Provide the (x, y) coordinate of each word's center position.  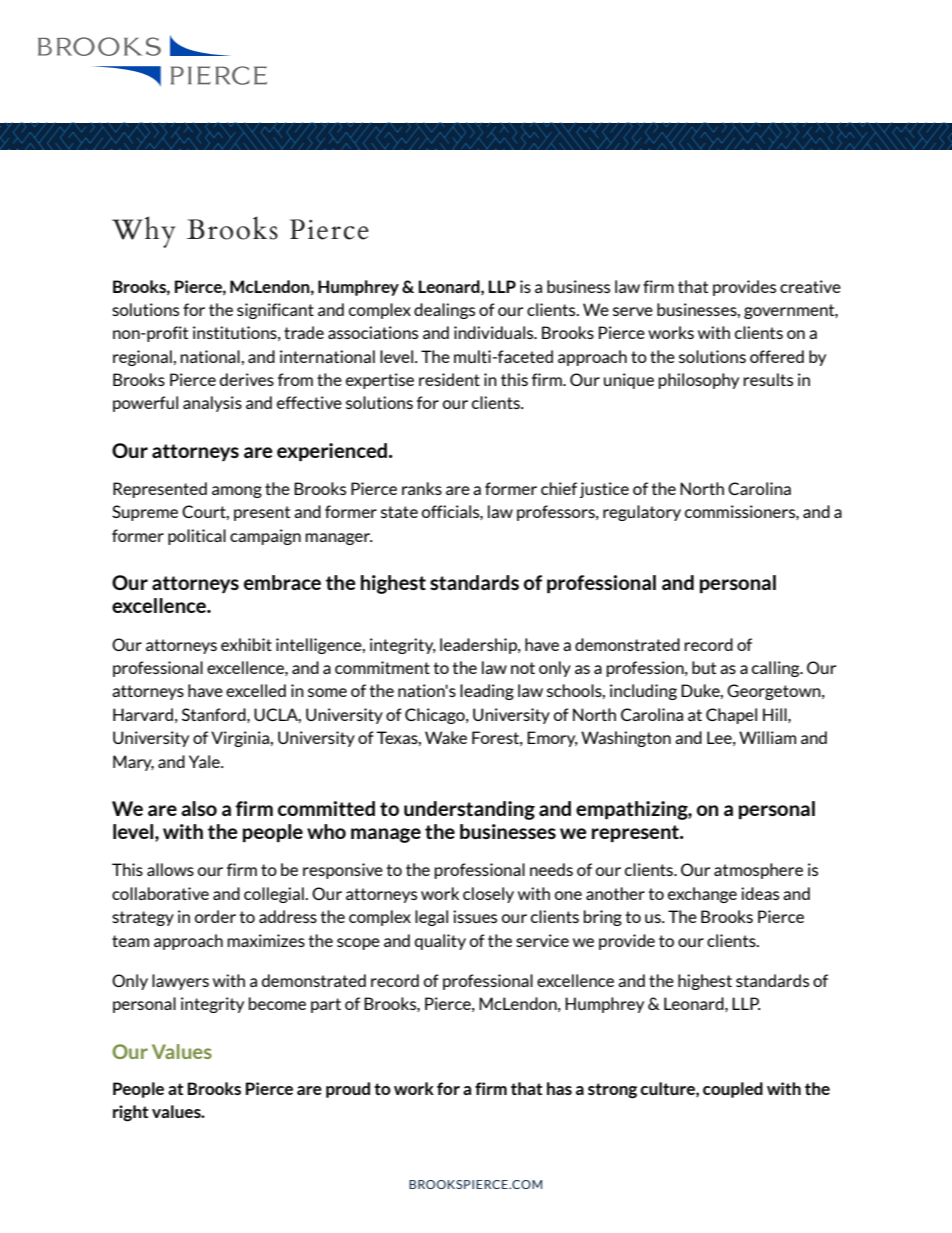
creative (810, 286)
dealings (444, 311)
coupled (733, 1090)
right (130, 1113)
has (559, 1088)
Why (144, 232)
